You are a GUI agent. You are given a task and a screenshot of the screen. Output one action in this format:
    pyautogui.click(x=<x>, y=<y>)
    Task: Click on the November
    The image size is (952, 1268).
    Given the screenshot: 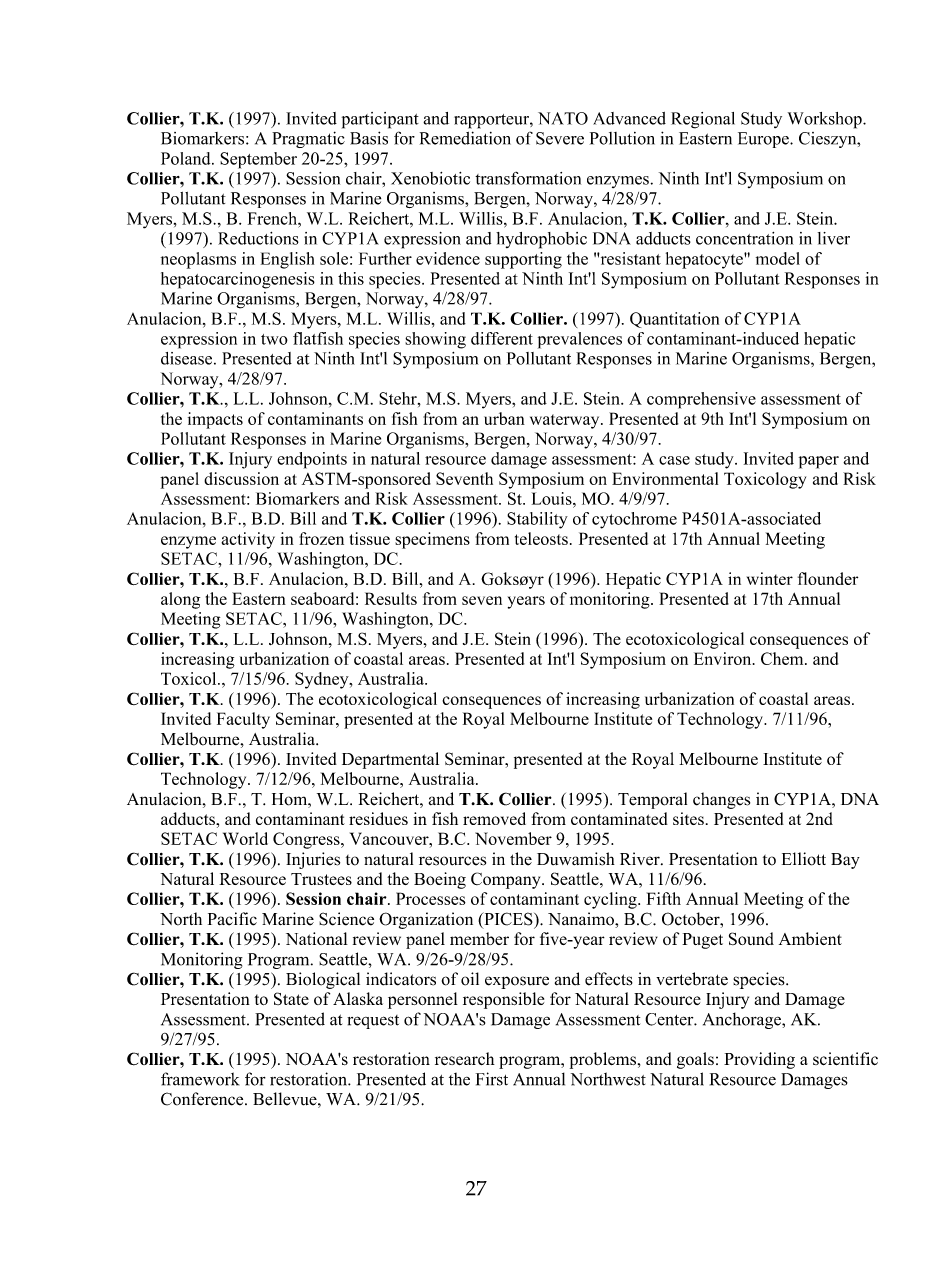 What is the action you would take?
    pyautogui.click(x=513, y=838)
